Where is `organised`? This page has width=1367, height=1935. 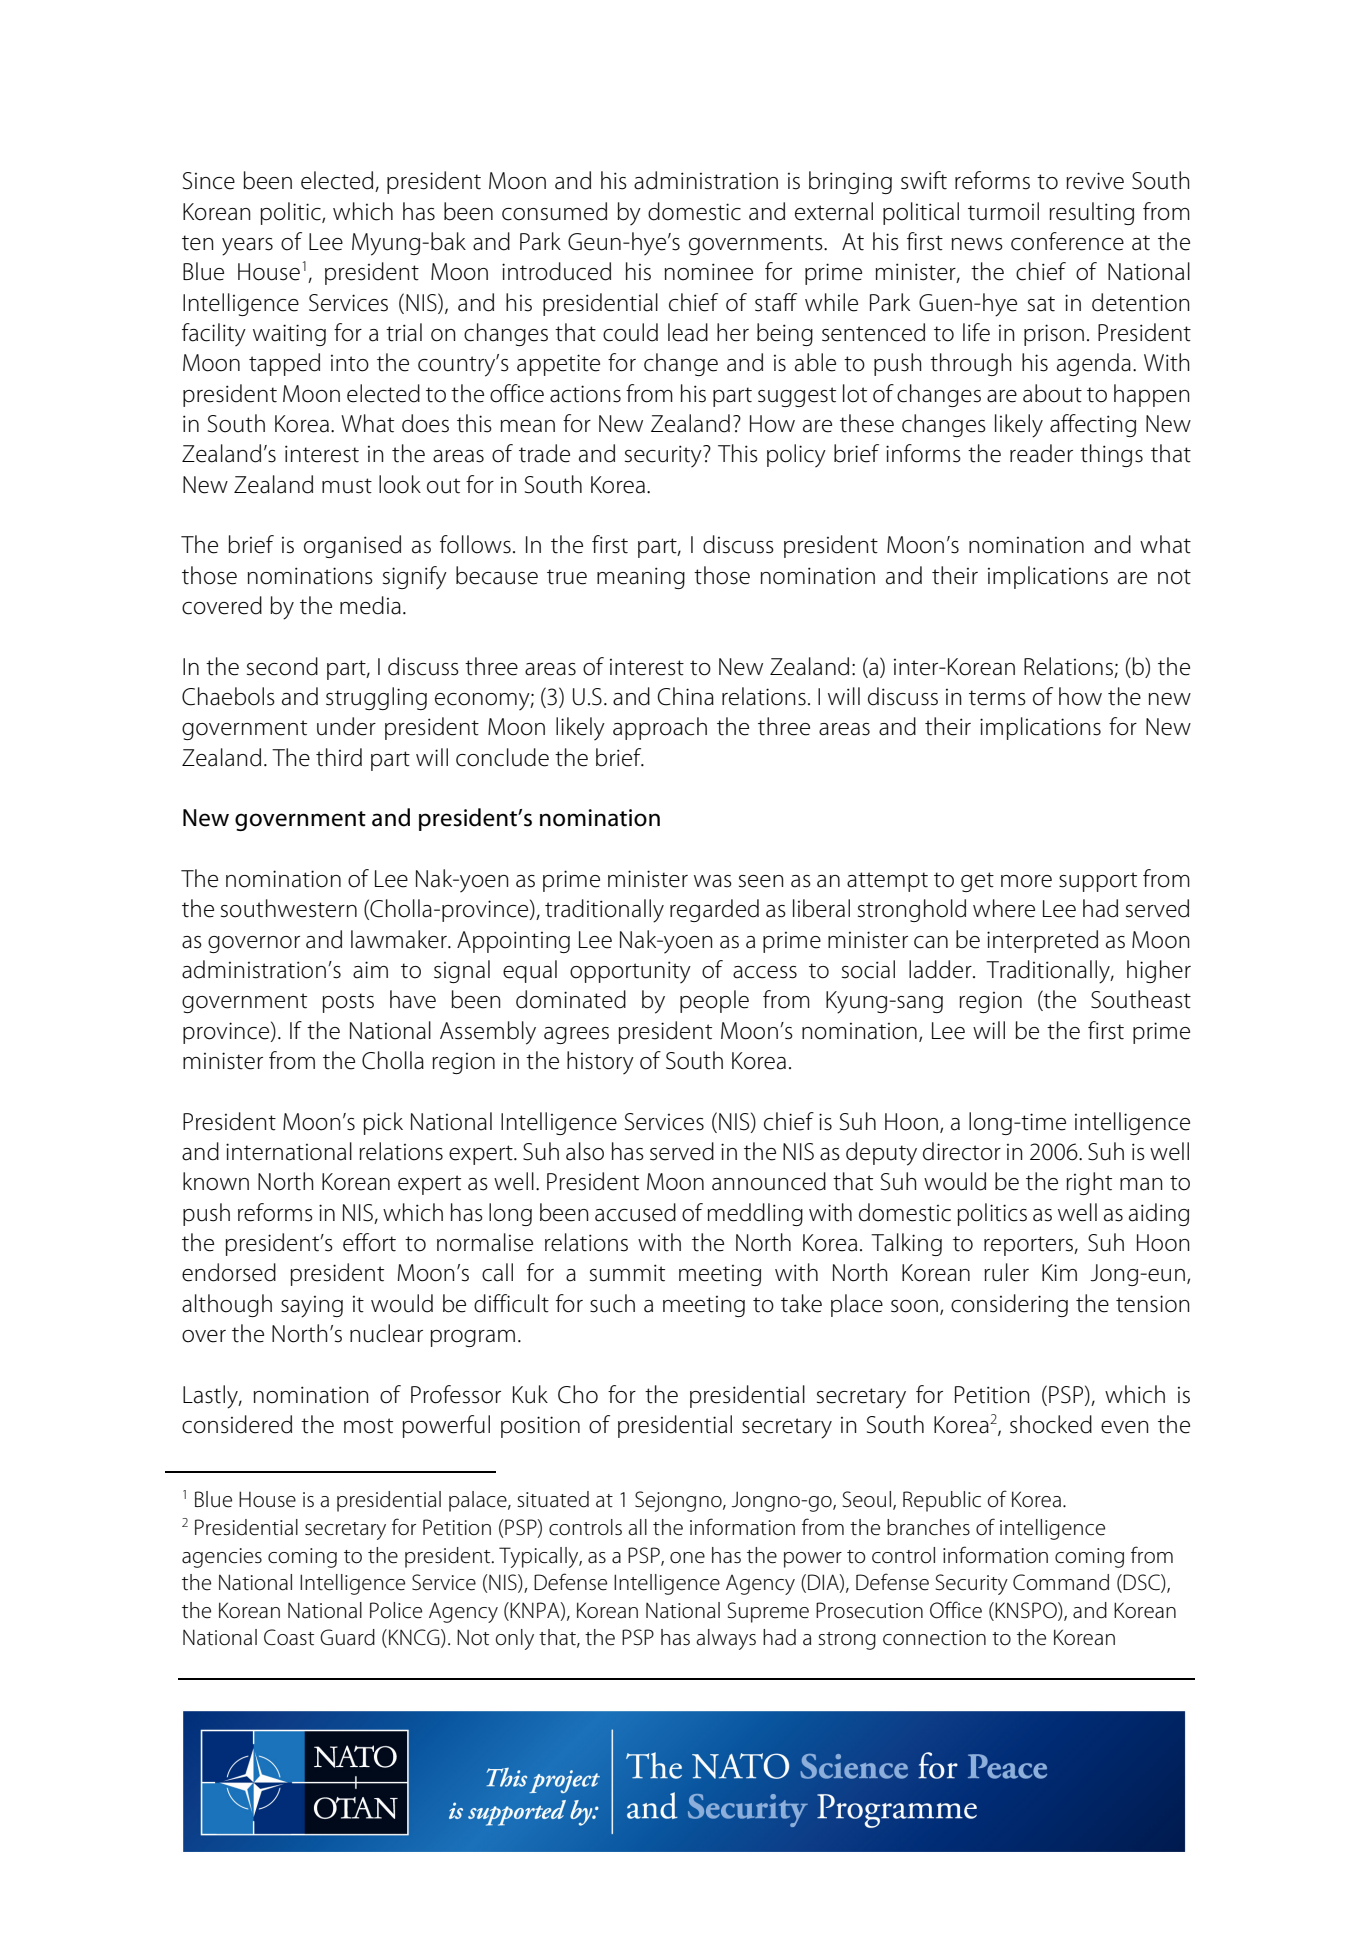 organised is located at coordinates (352, 546).
